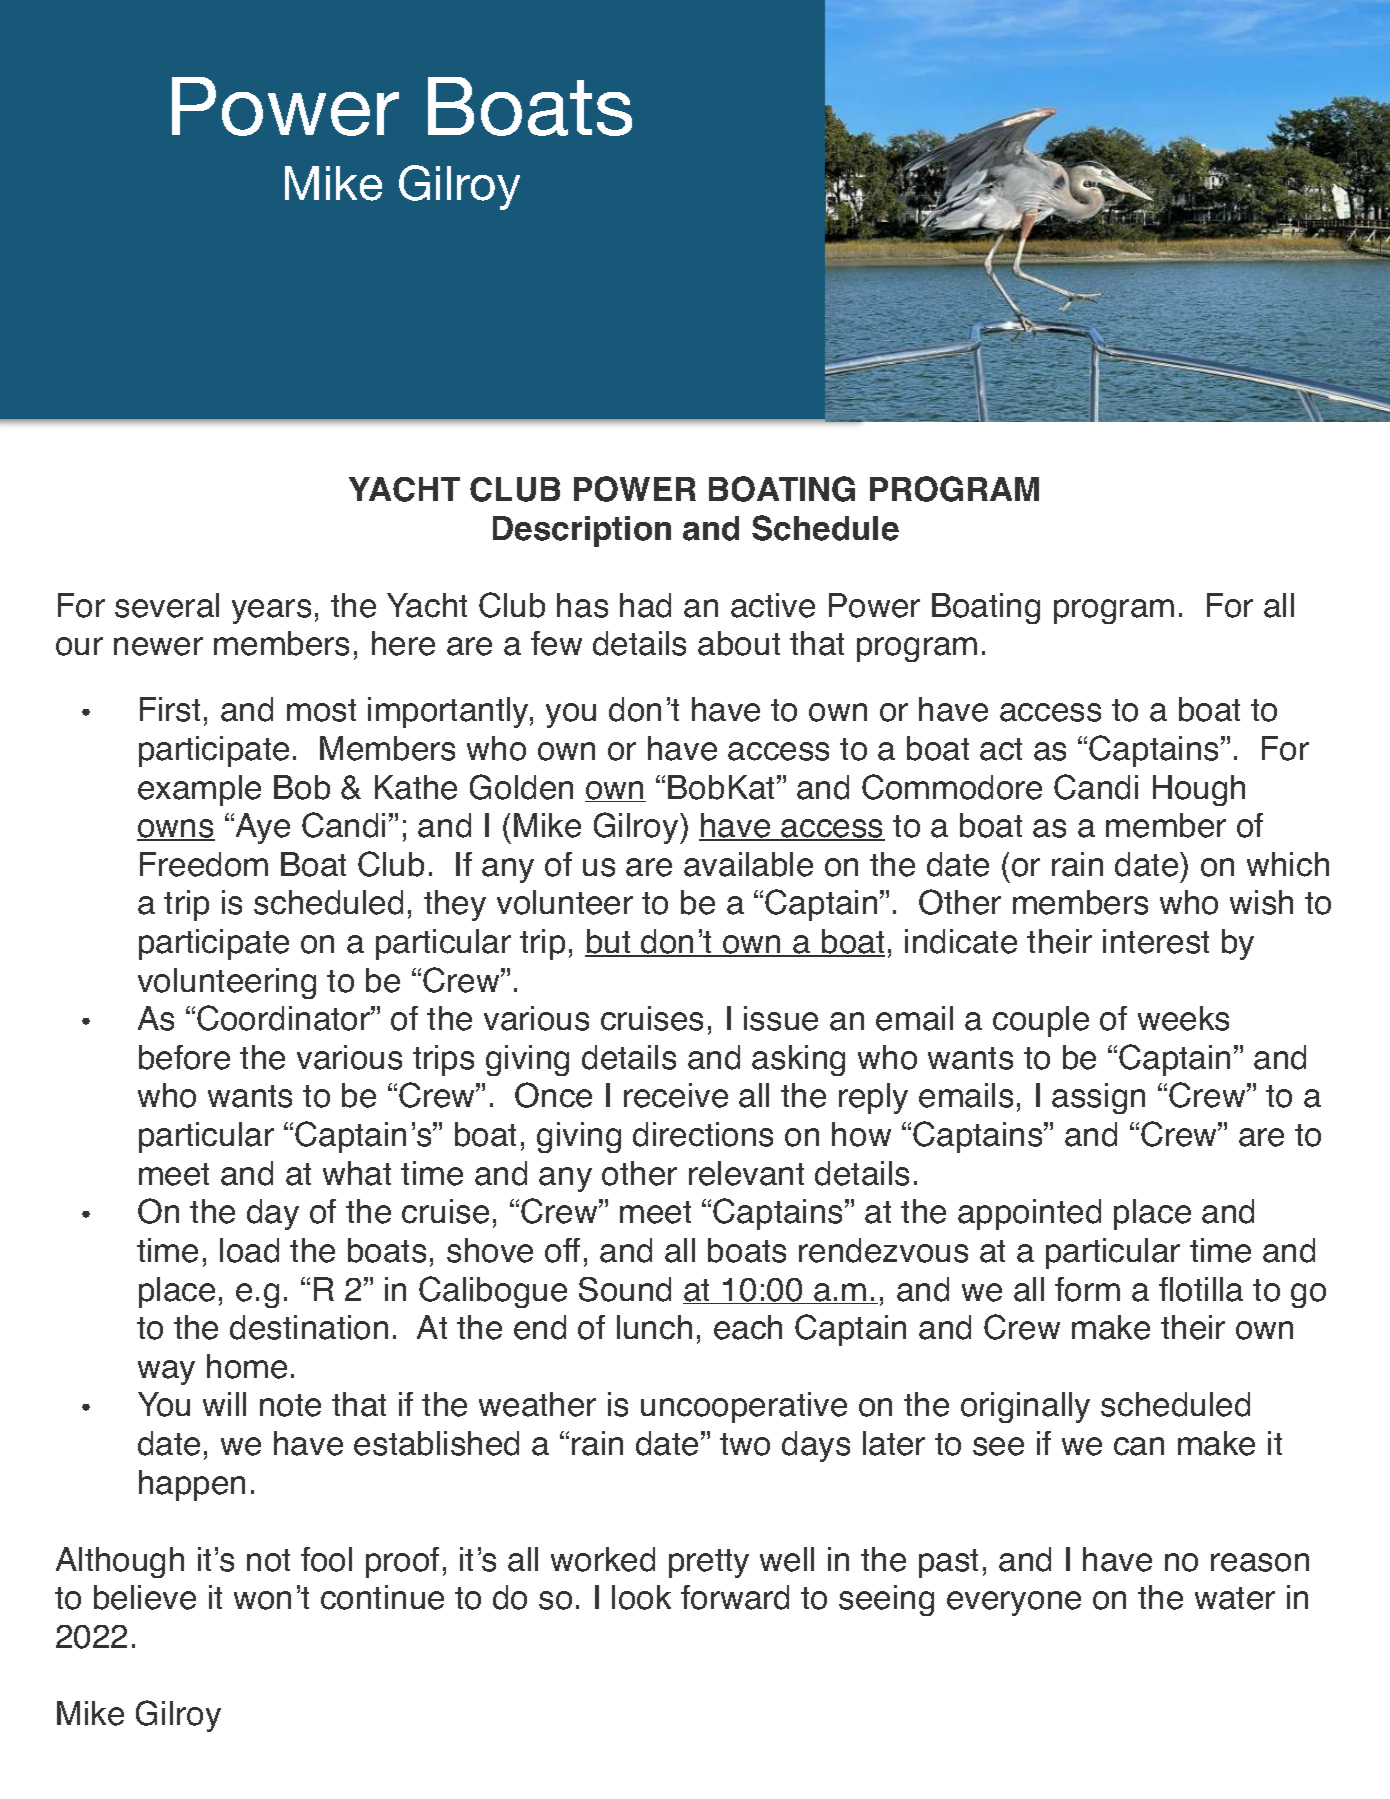  What do you see at coordinates (654, 1327) in the screenshot?
I see `lunch` at bounding box center [654, 1327].
